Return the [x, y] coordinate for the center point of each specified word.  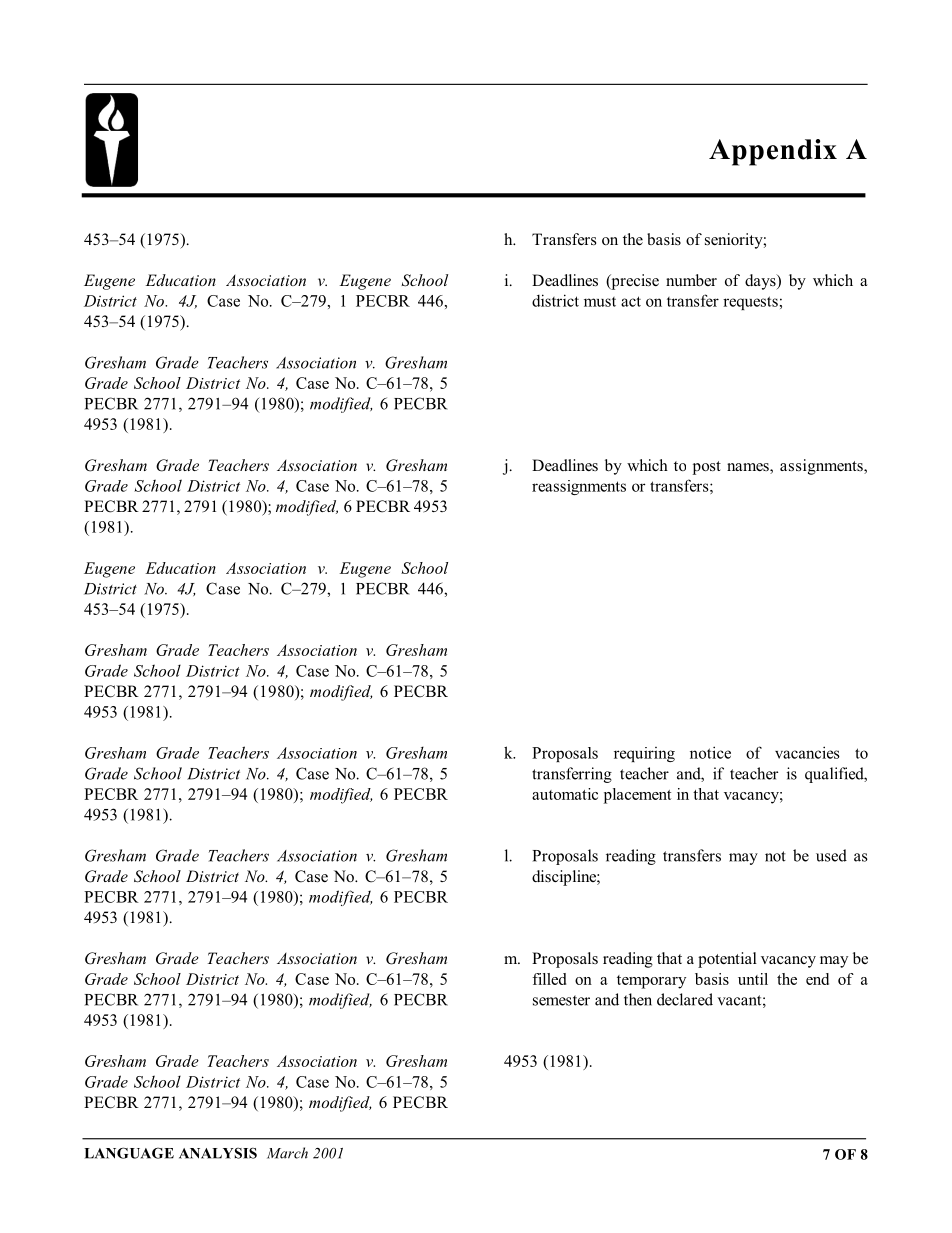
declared [685, 999]
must [600, 302]
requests [750, 303]
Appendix [773, 152]
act [631, 301]
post [707, 468]
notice [710, 752]
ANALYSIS [218, 1153]
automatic [565, 794]
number [691, 280]
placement [637, 796]
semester [561, 1000]
